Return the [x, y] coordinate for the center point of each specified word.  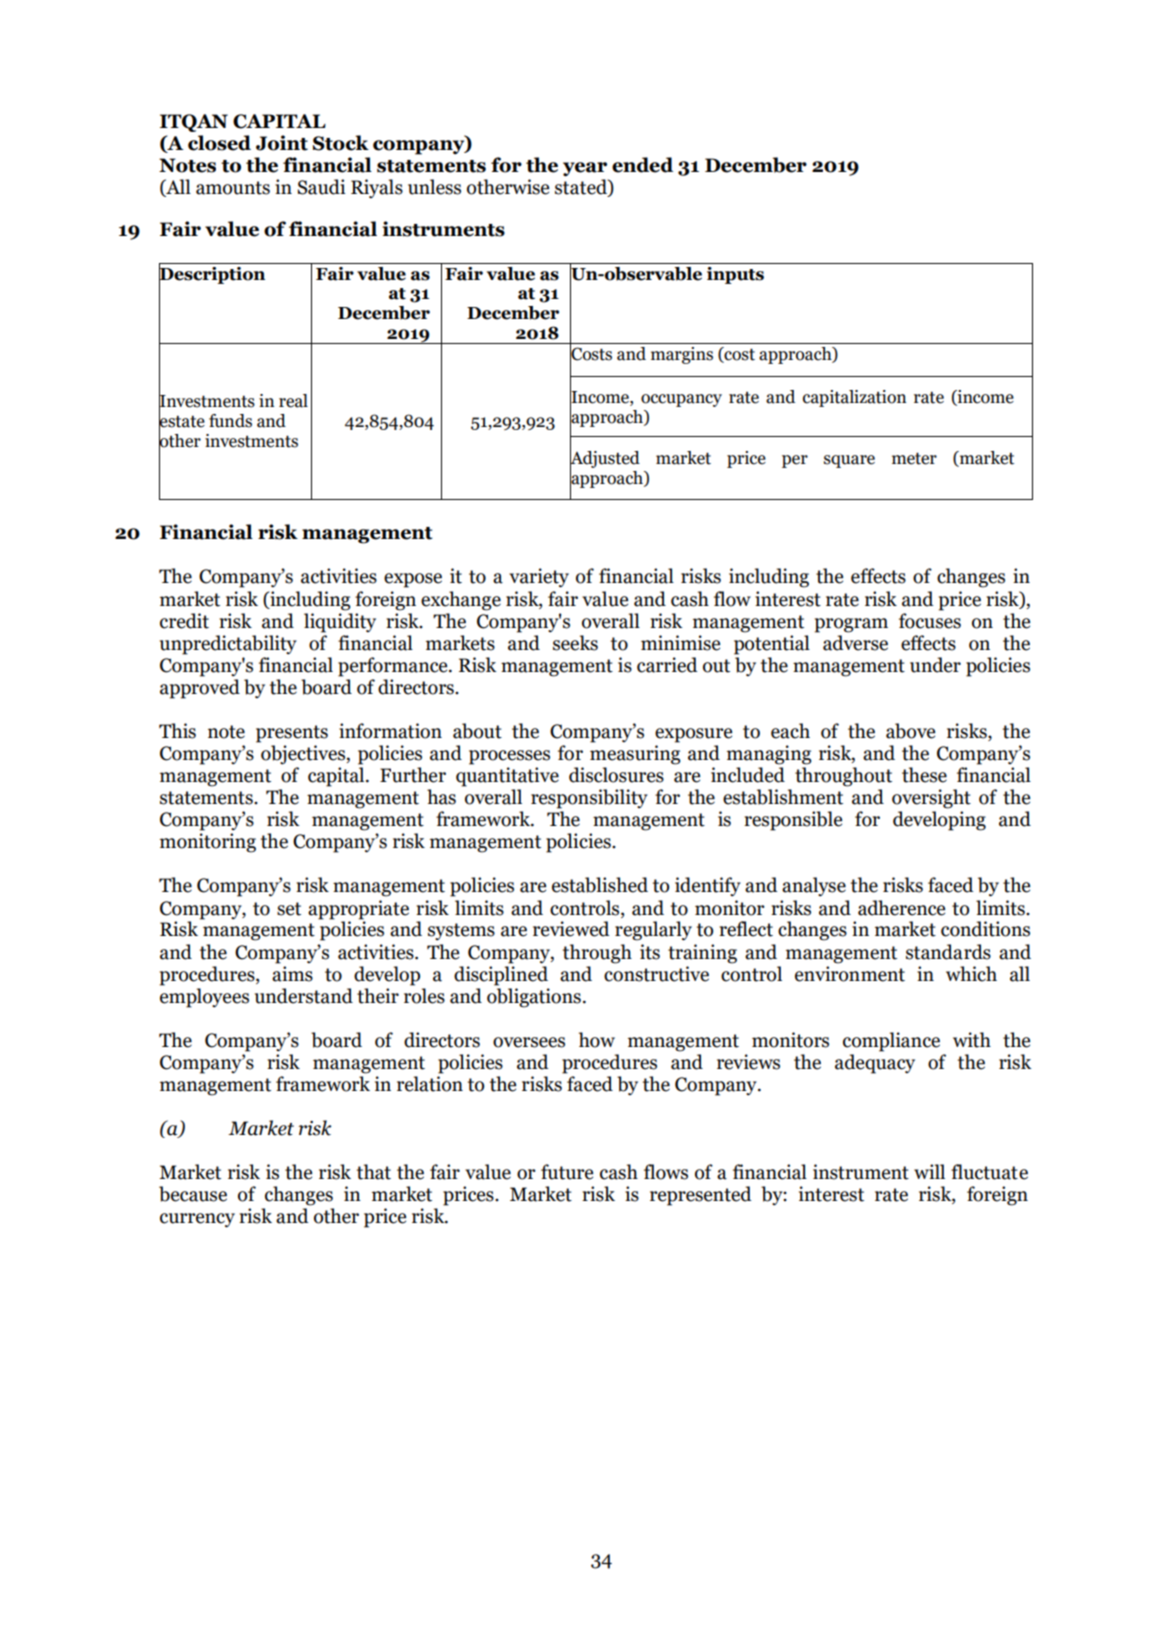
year [585, 169]
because [193, 1194]
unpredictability [228, 645]
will [929, 1171]
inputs [735, 275]
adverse [855, 643]
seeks [575, 643]
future [567, 1172]
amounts [233, 188]
